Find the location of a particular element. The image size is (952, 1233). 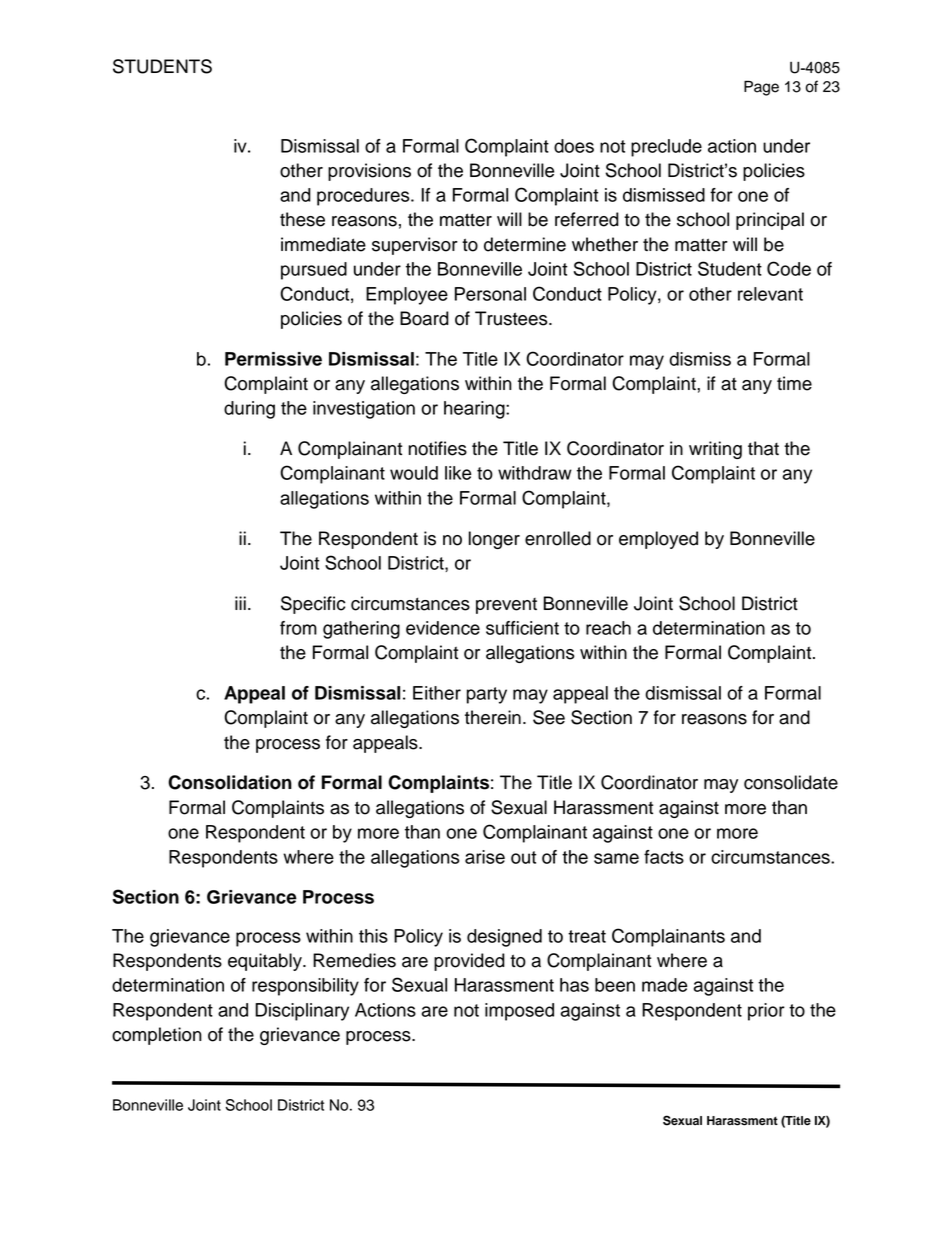

relevant is located at coordinates (770, 294).
